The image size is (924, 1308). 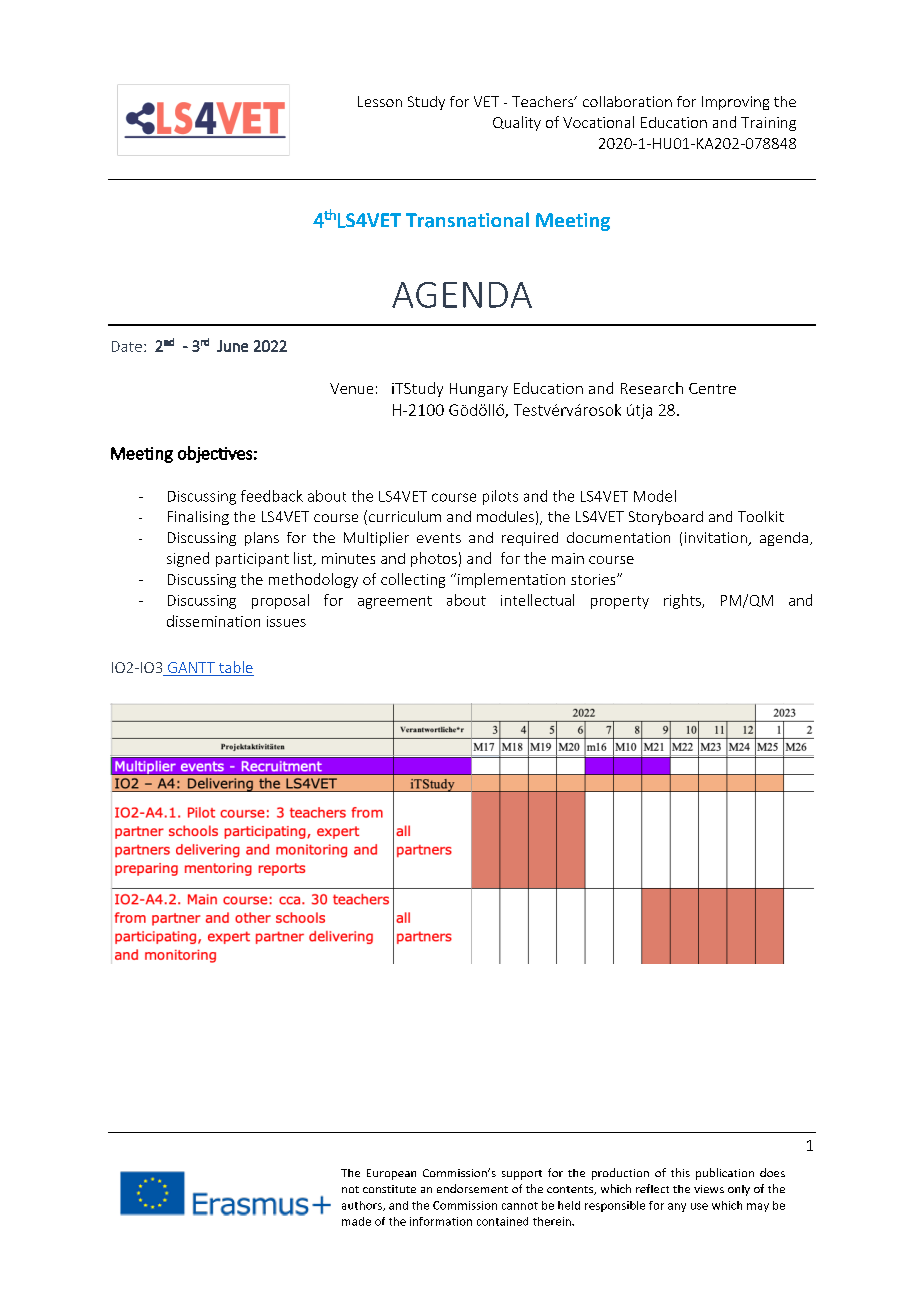 What do you see at coordinates (380, 101) in the screenshot?
I see `Lesson` at bounding box center [380, 101].
